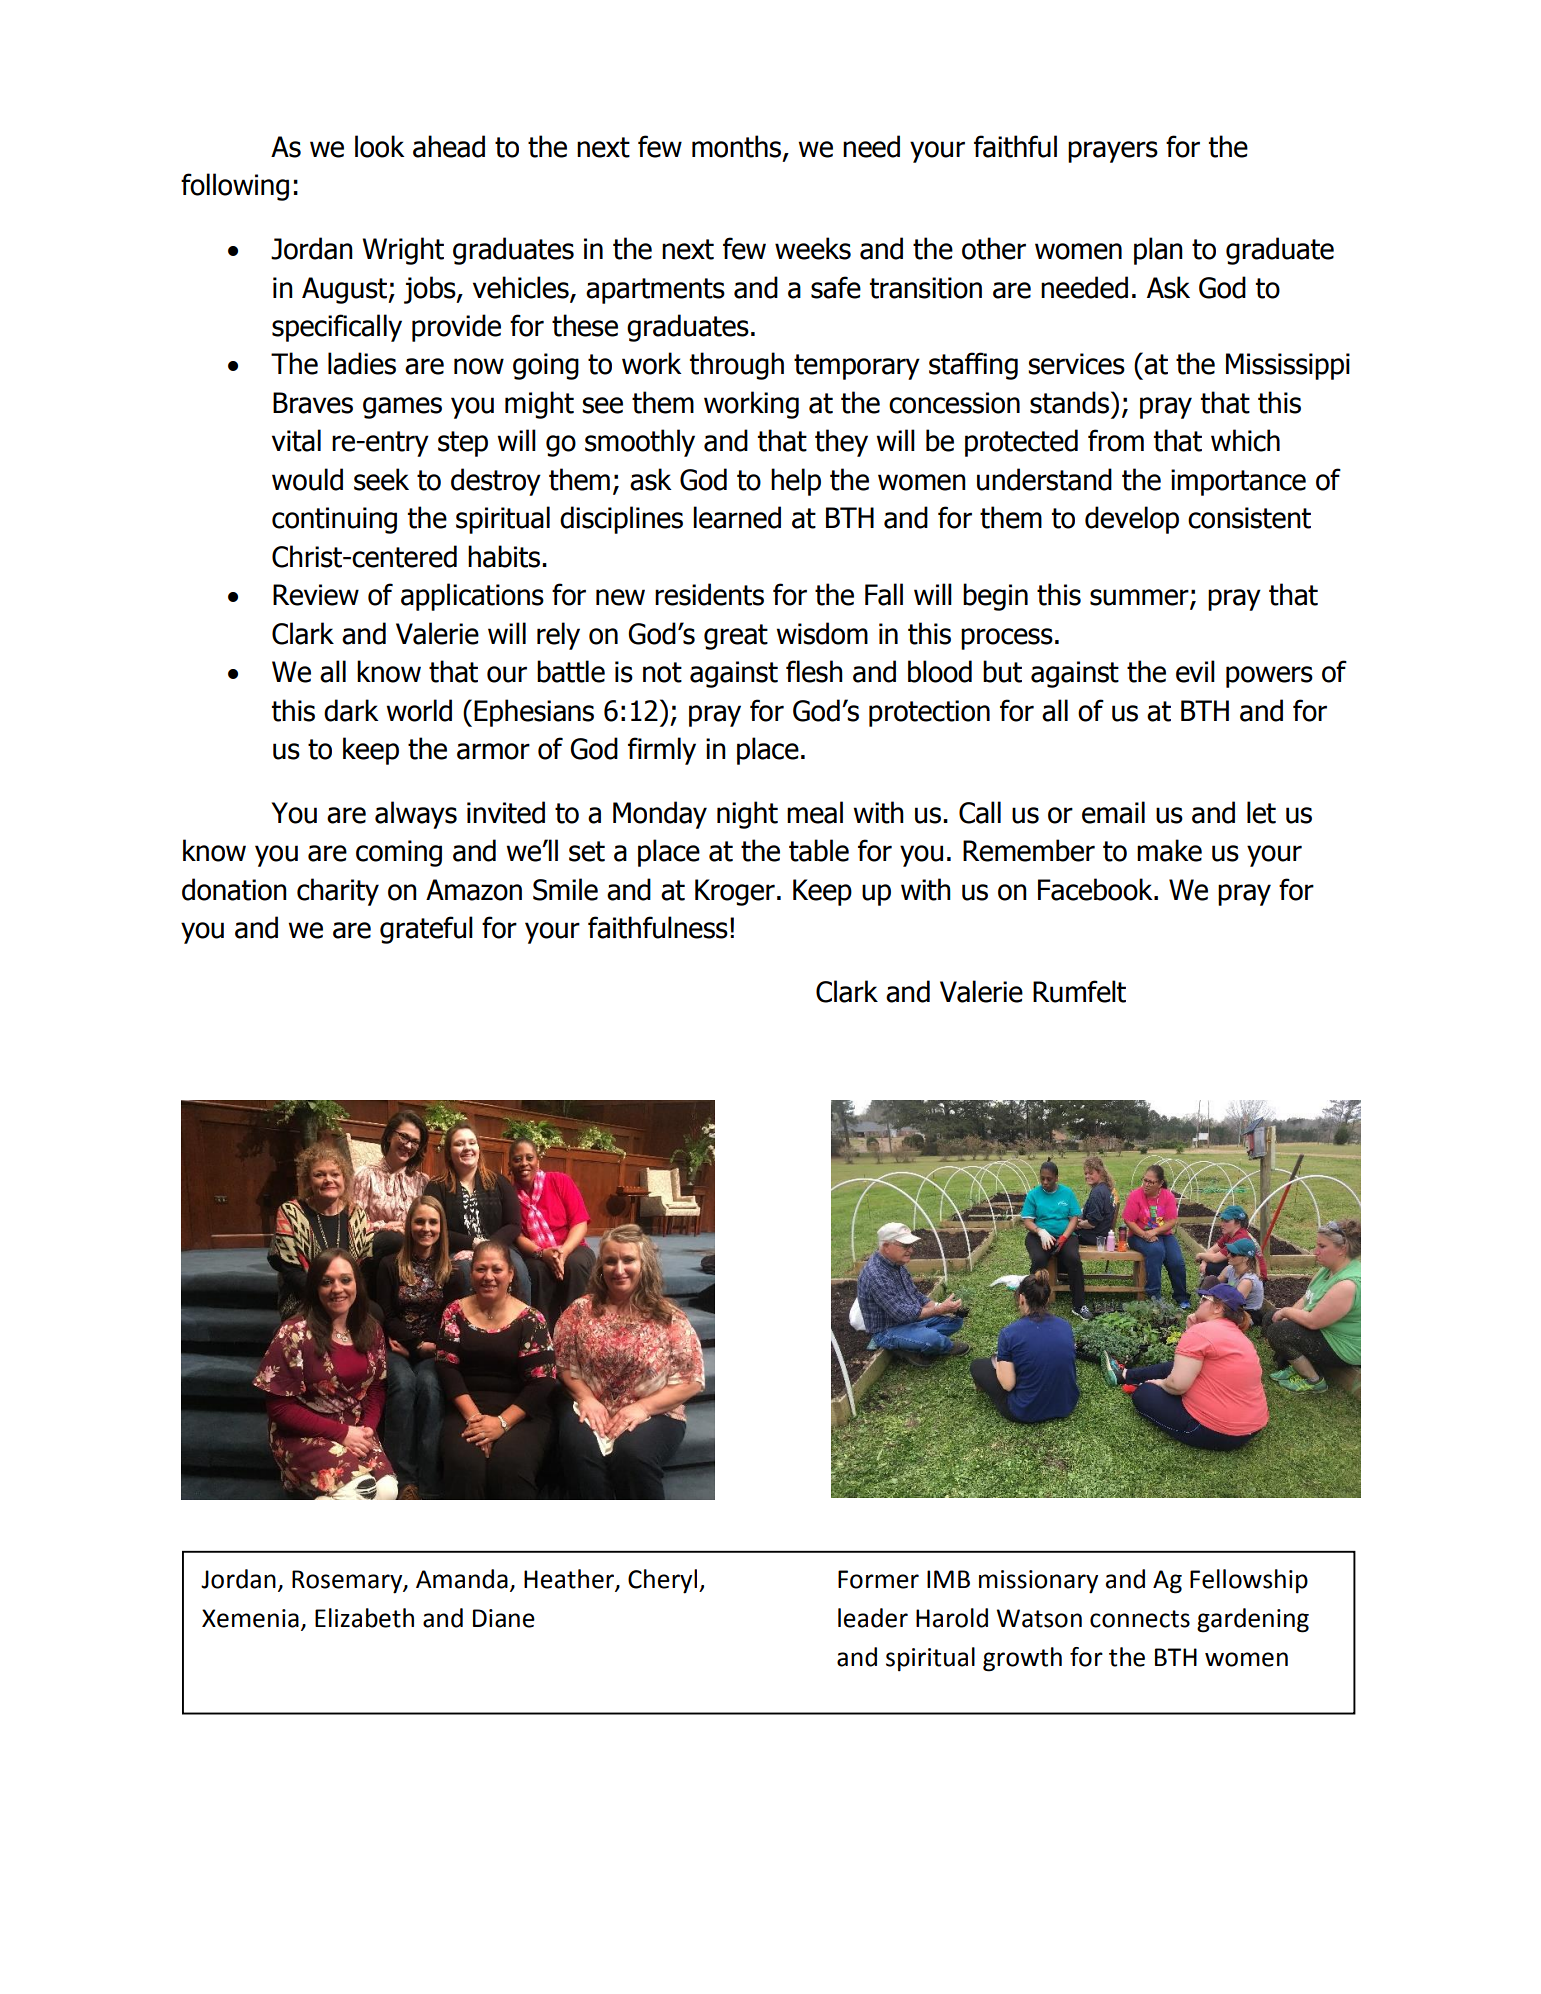 The image size is (1541, 1994). I want to click on night, so click(747, 815).
